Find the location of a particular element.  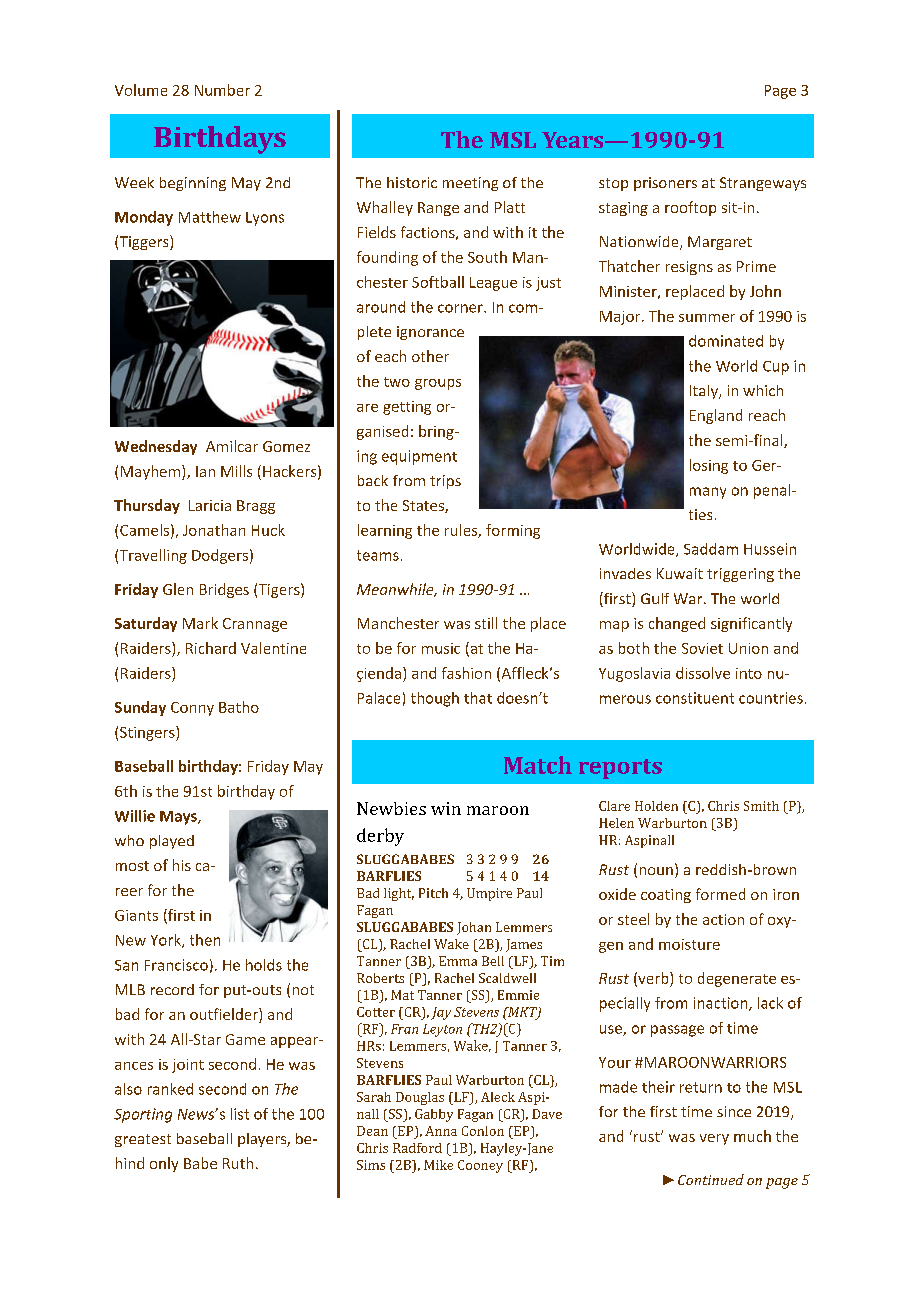

meeting is located at coordinates (470, 184).
